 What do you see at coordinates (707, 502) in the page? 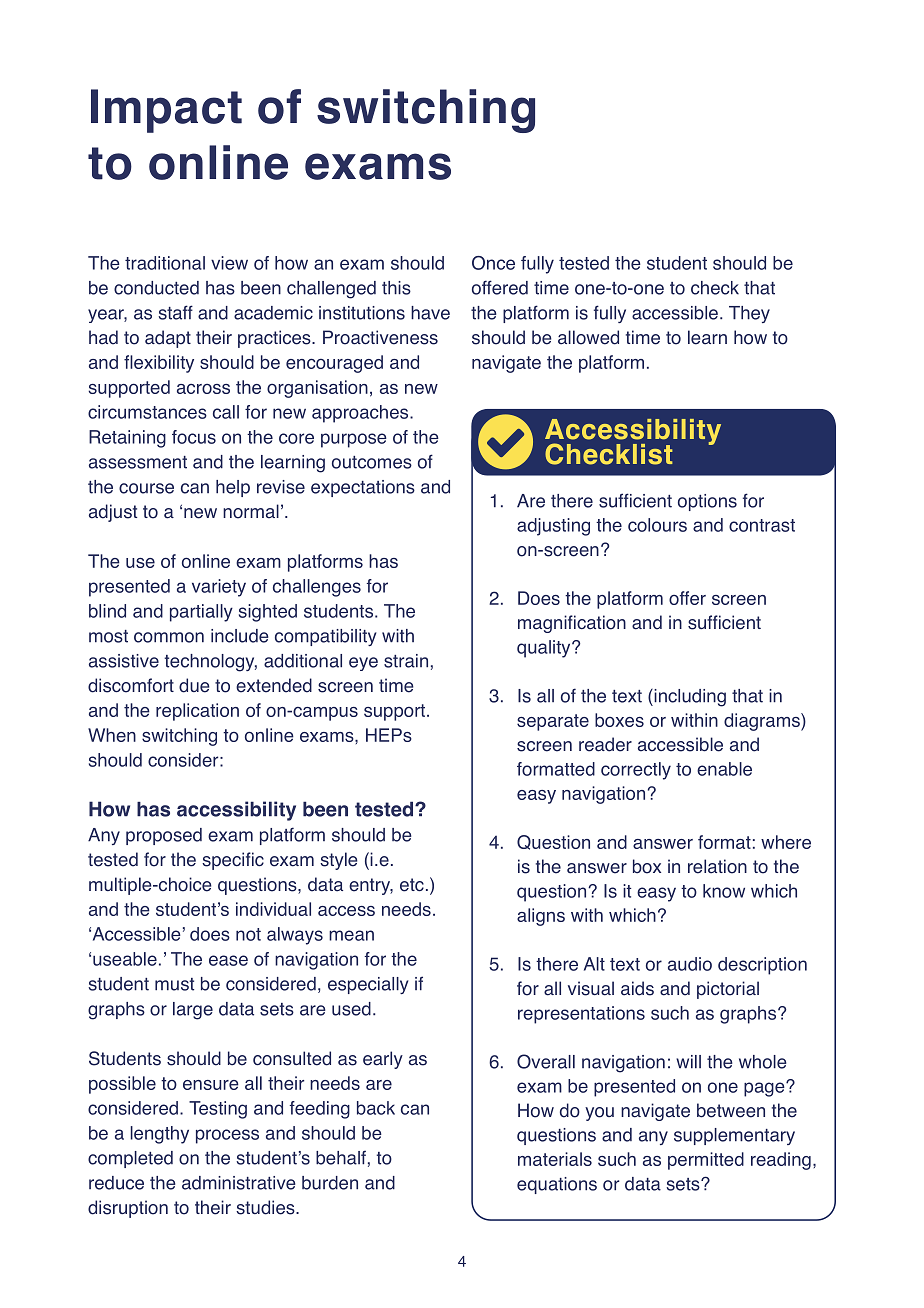
I see `options` at bounding box center [707, 502].
